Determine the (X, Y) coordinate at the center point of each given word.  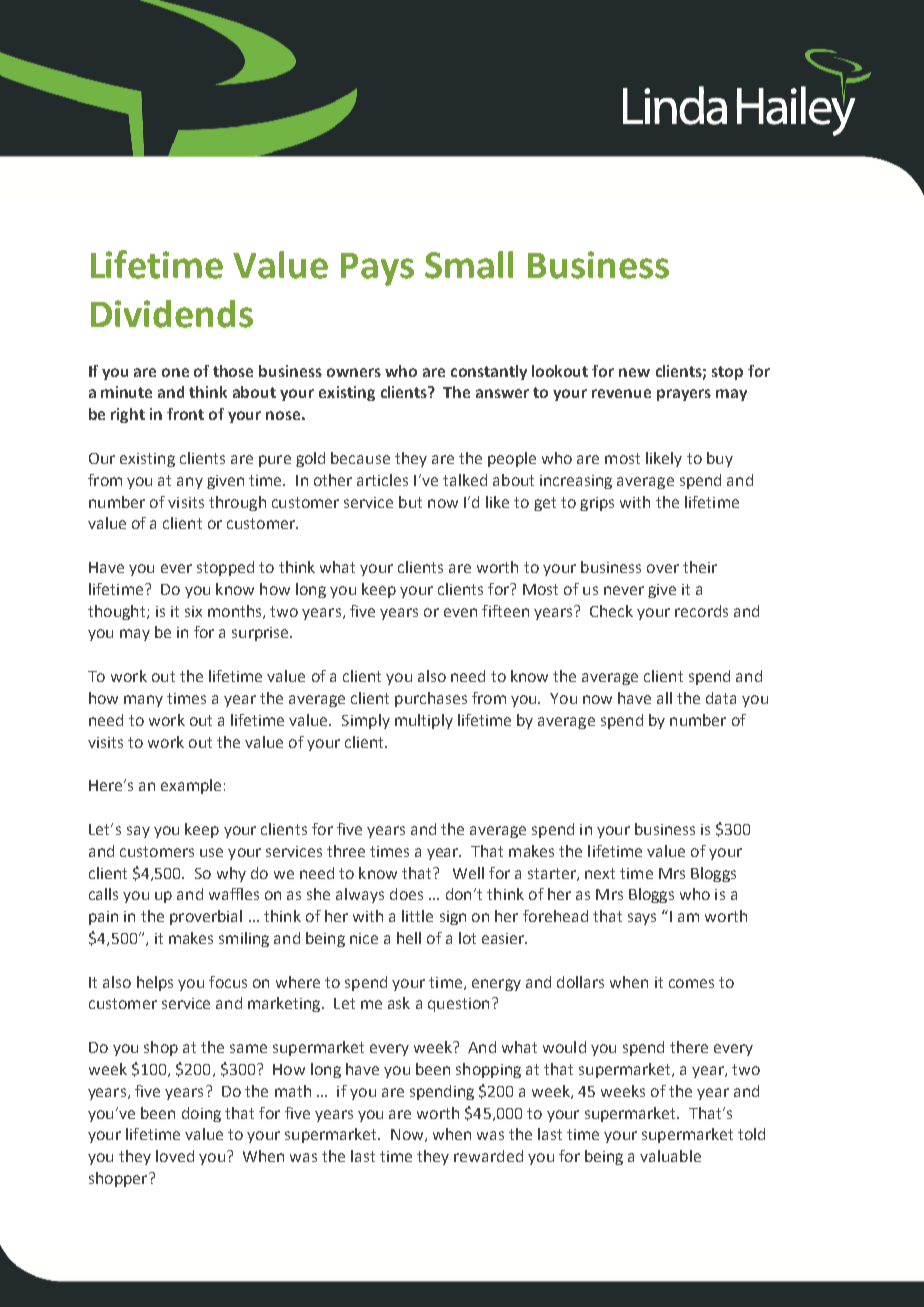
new (634, 372)
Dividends (172, 314)
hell (409, 938)
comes (691, 983)
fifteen (505, 611)
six (193, 611)
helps (155, 983)
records (701, 611)
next (600, 873)
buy (720, 459)
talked (465, 480)
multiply (424, 721)
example (191, 786)
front (185, 414)
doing (201, 1114)
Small (469, 265)
